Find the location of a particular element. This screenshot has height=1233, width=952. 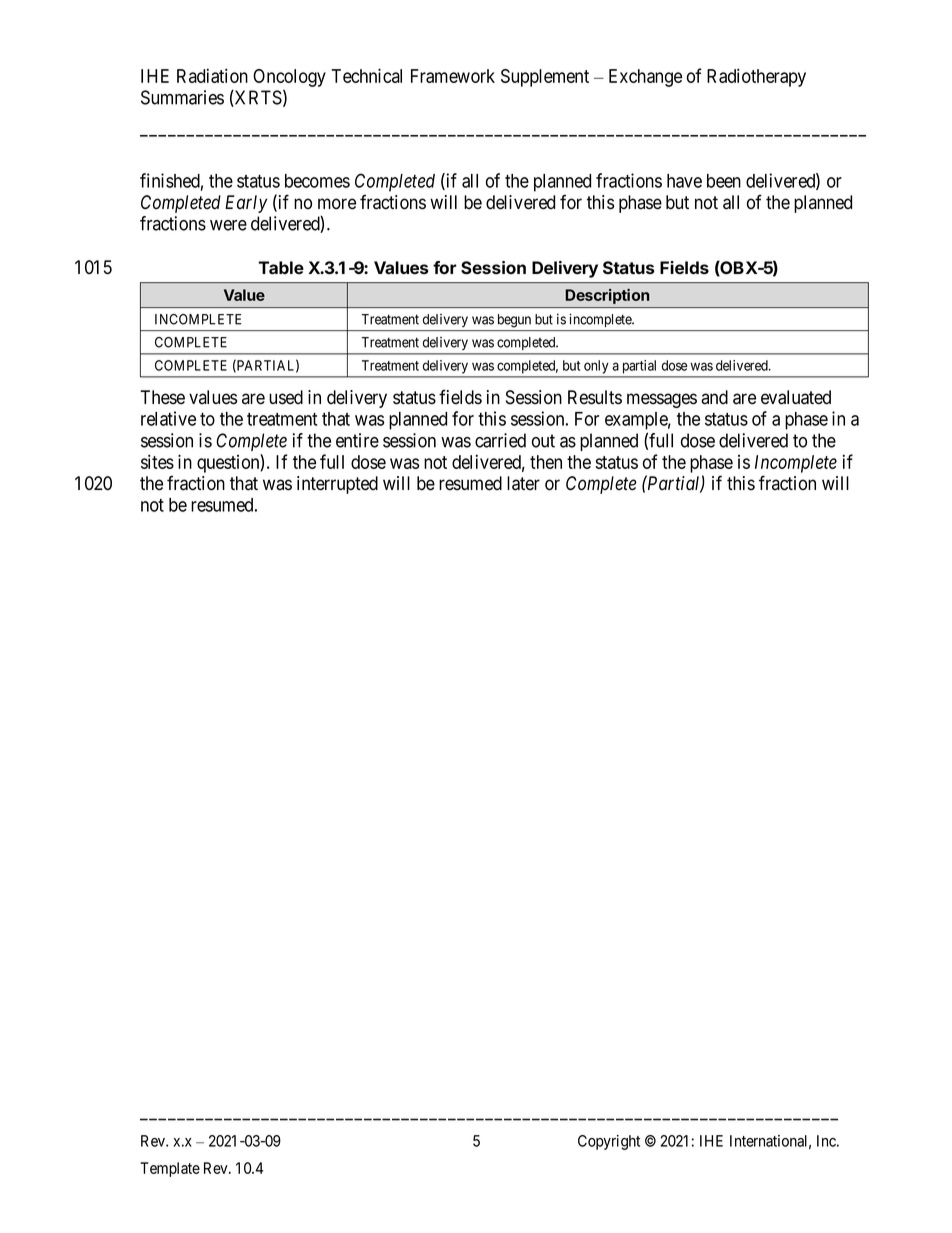

Framework is located at coordinates (453, 76).
